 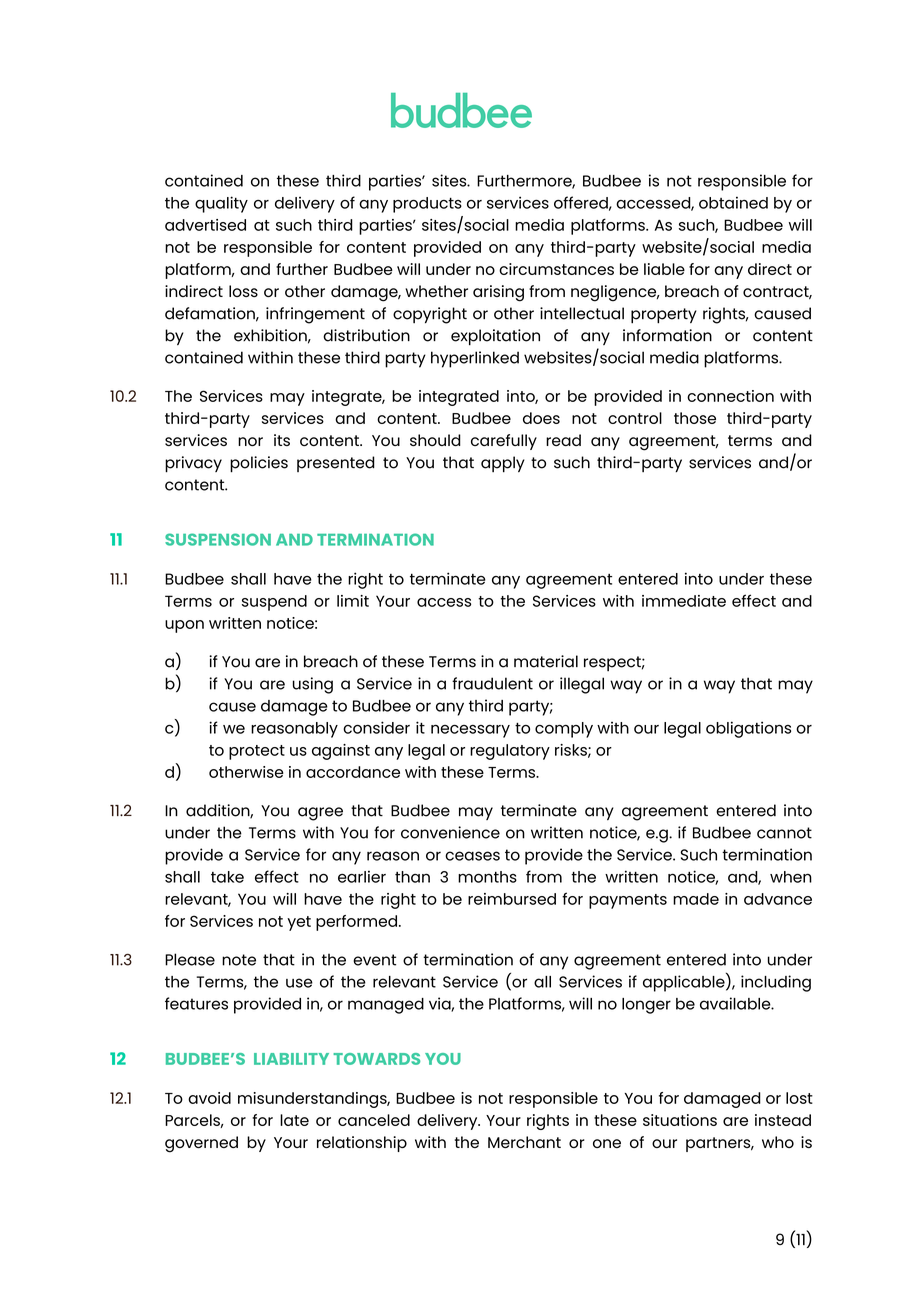 I want to click on obtained, so click(x=733, y=202).
